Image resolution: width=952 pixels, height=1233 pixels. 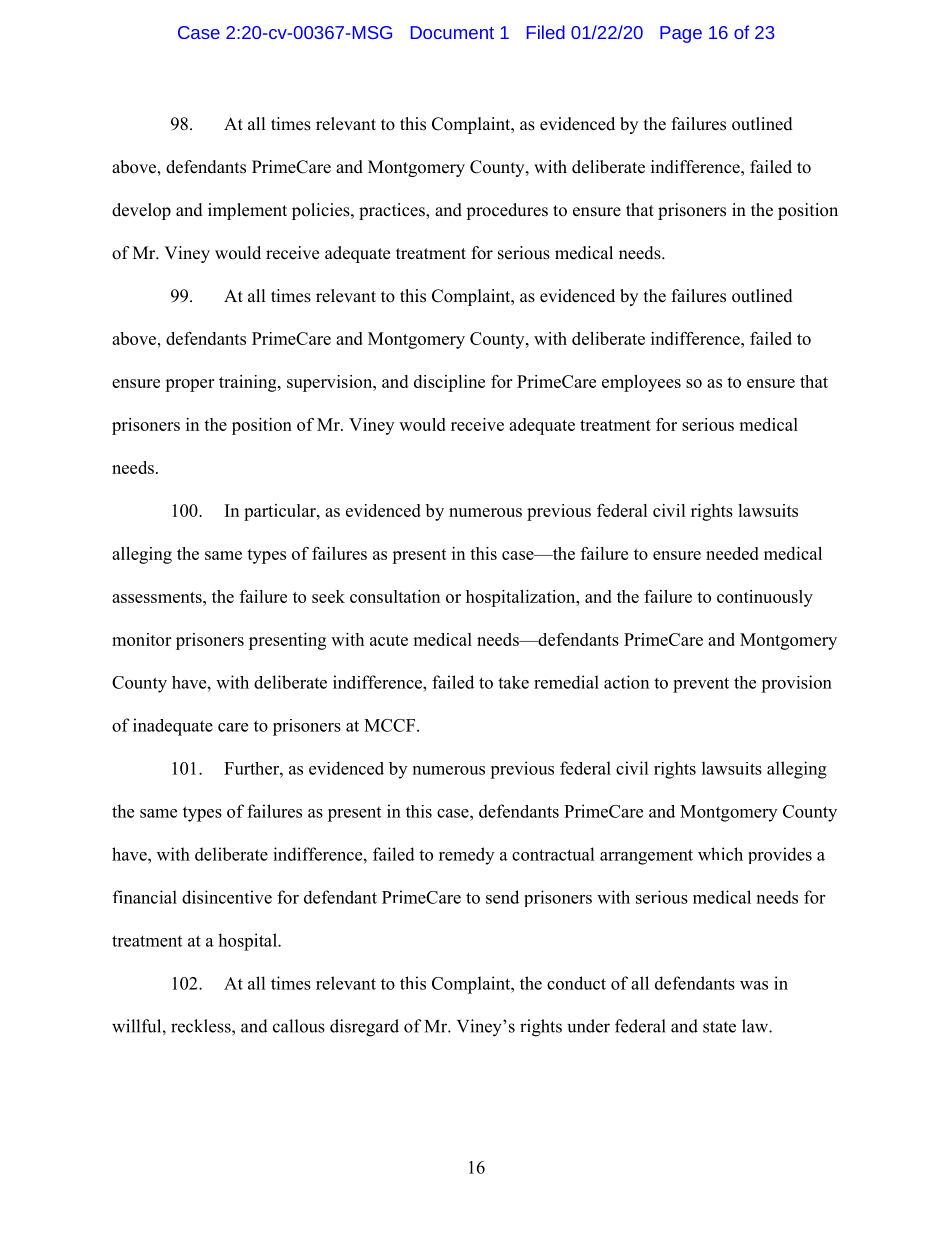 What do you see at coordinates (247, 211) in the screenshot?
I see `implement` at bounding box center [247, 211].
